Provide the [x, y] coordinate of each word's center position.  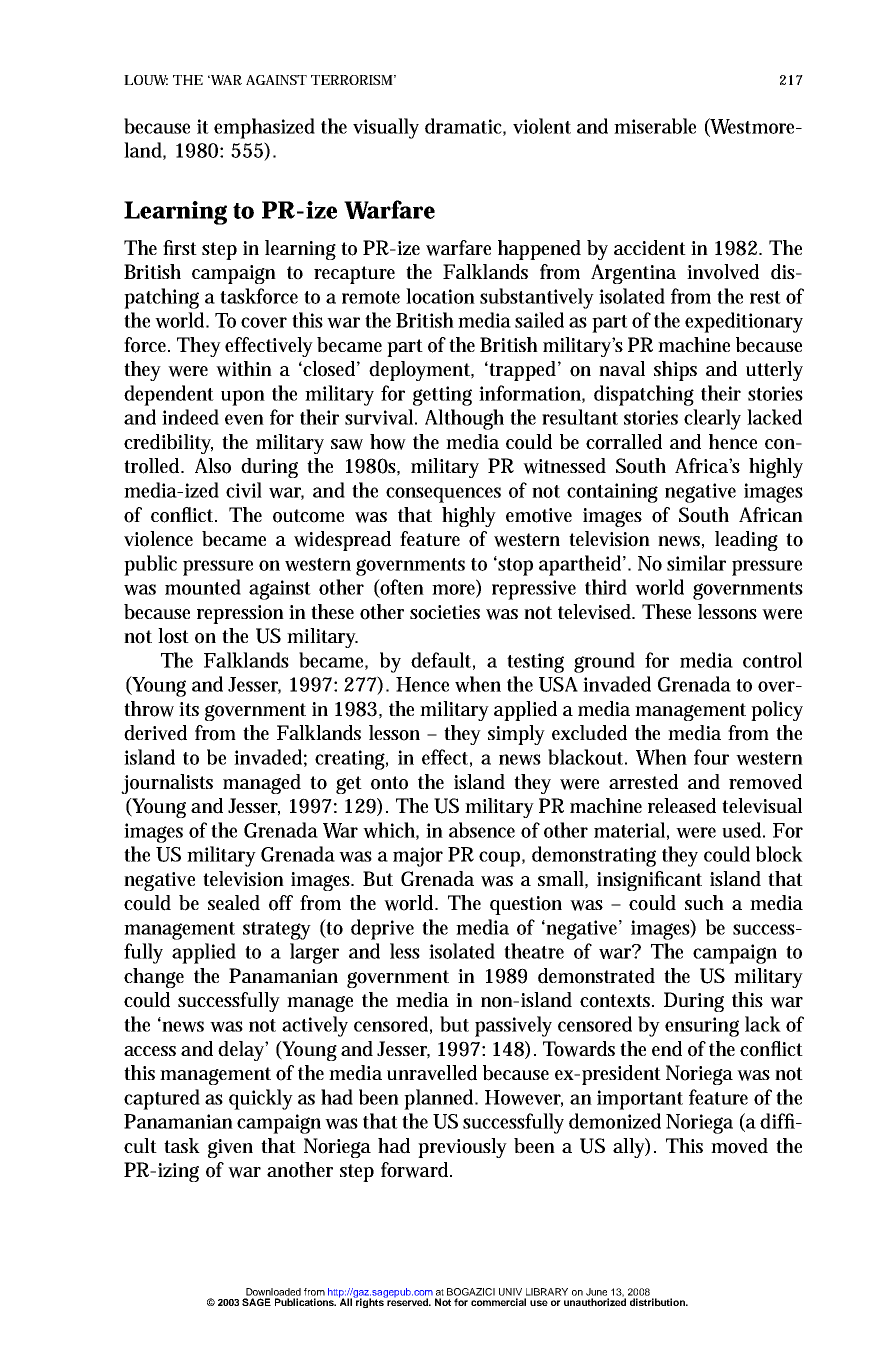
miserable [655, 126]
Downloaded [273, 1292]
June [596, 1292]
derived [155, 733]
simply [516, 735]
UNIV [510, 1292]
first [180, 247]
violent [542, 126]
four [711, 757]
